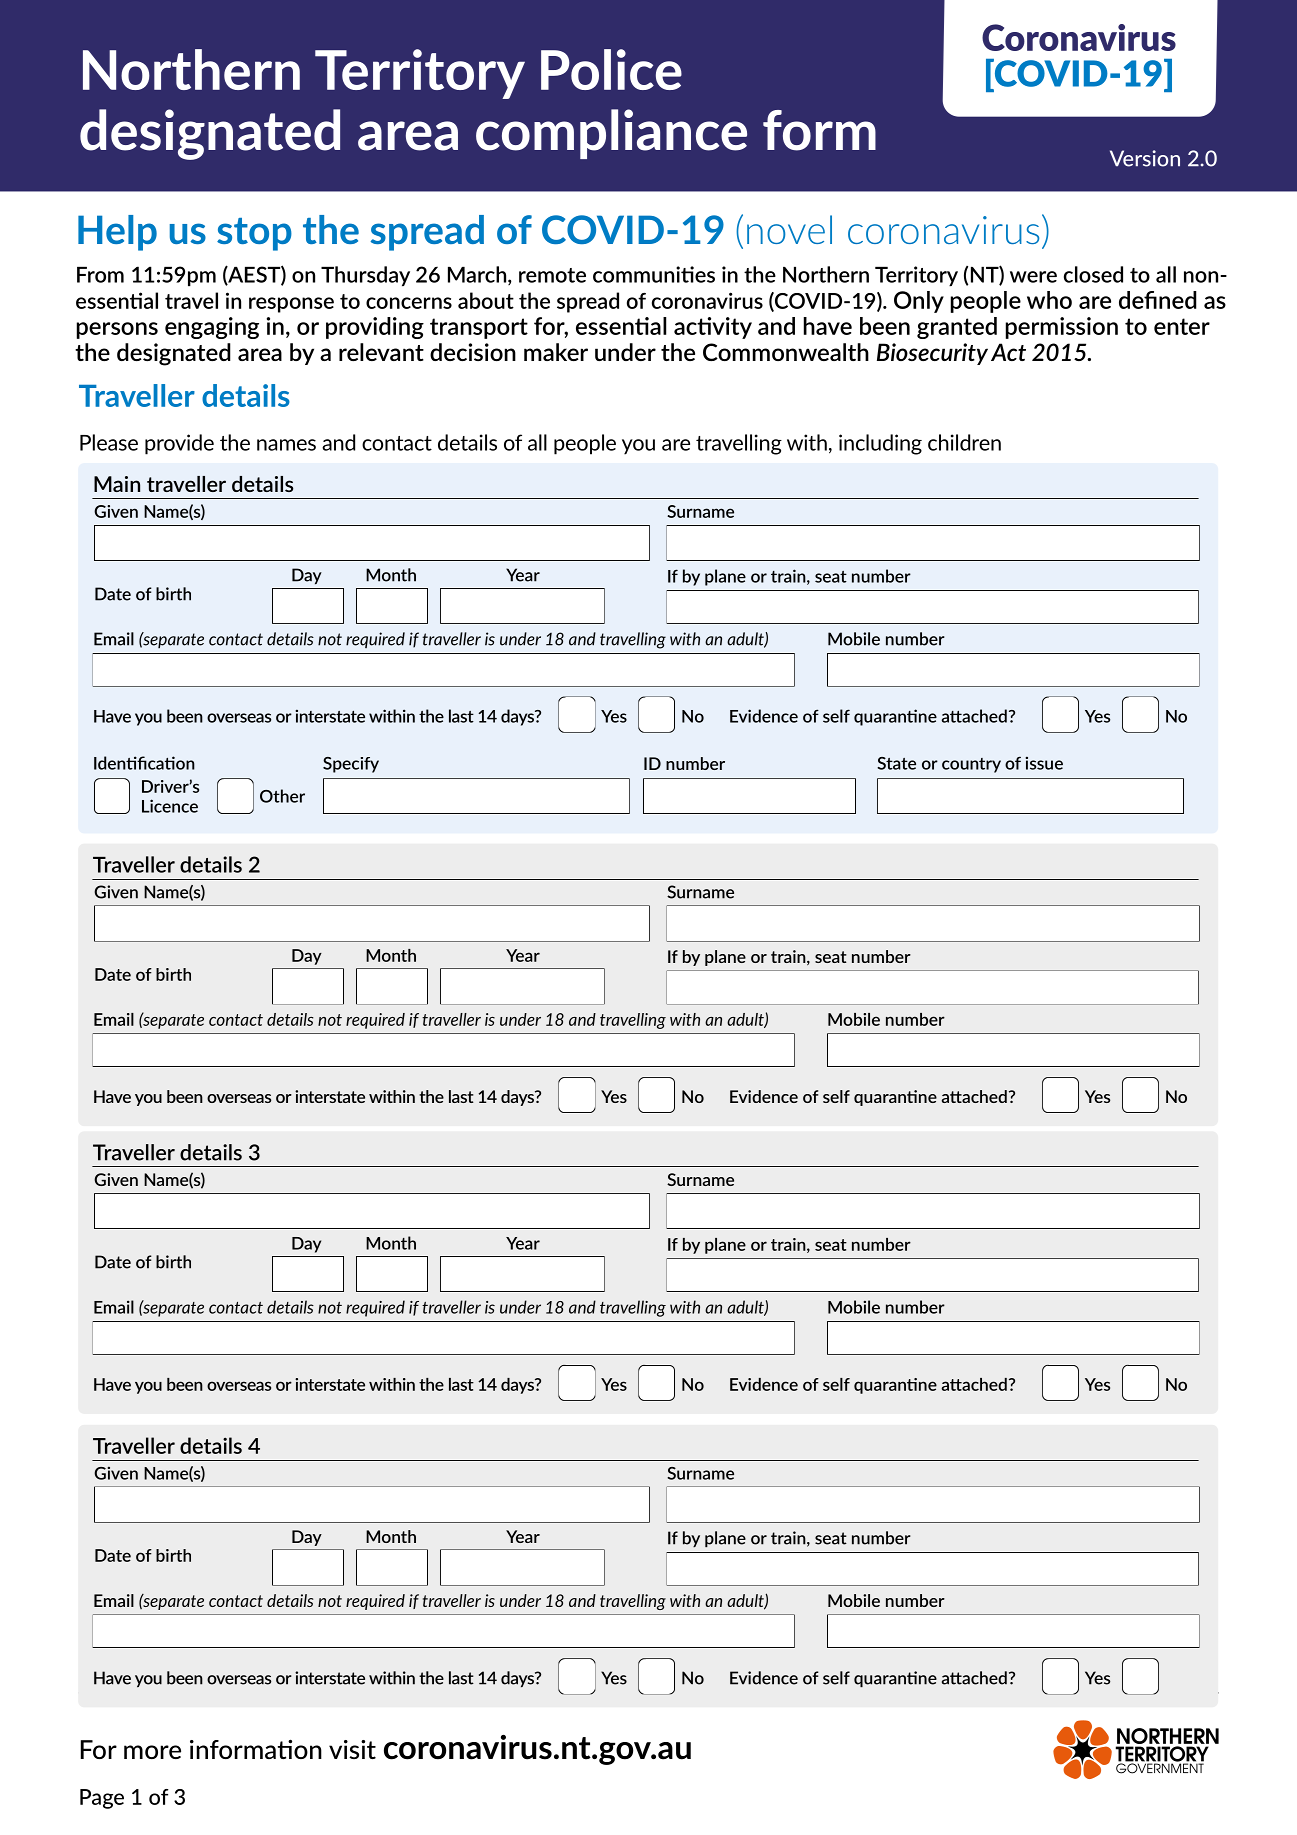  What do you see at coordinates (254, 234) in the page?
I see `stop` at bounding box center [254, 234].
